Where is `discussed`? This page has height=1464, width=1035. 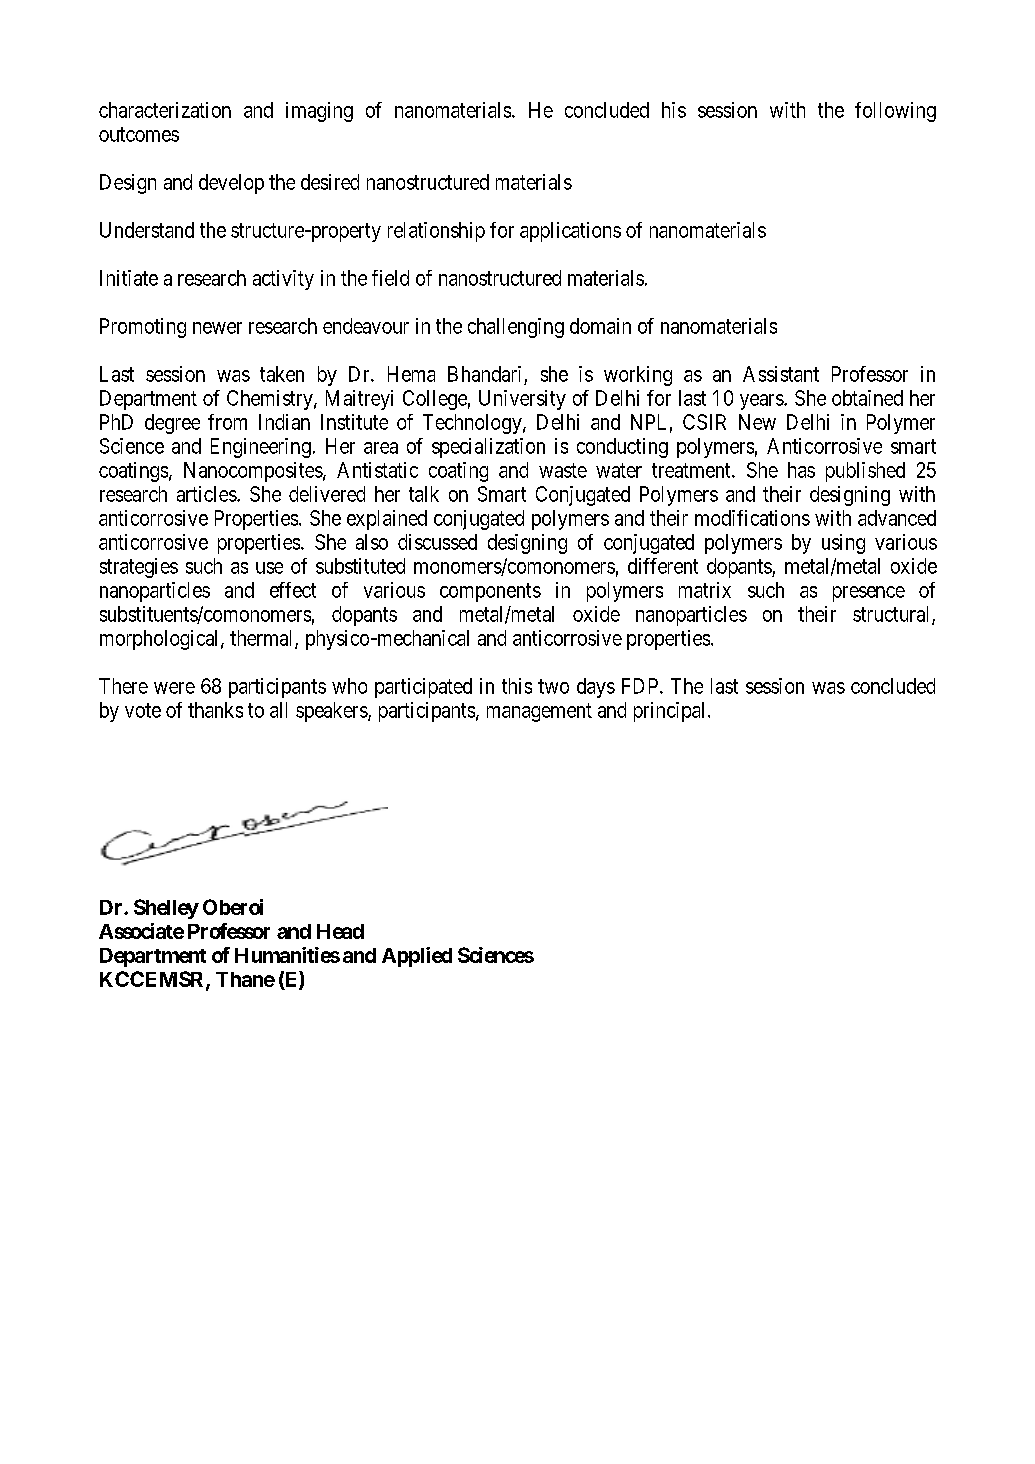 discussed is located at coordinates (437, 542).
